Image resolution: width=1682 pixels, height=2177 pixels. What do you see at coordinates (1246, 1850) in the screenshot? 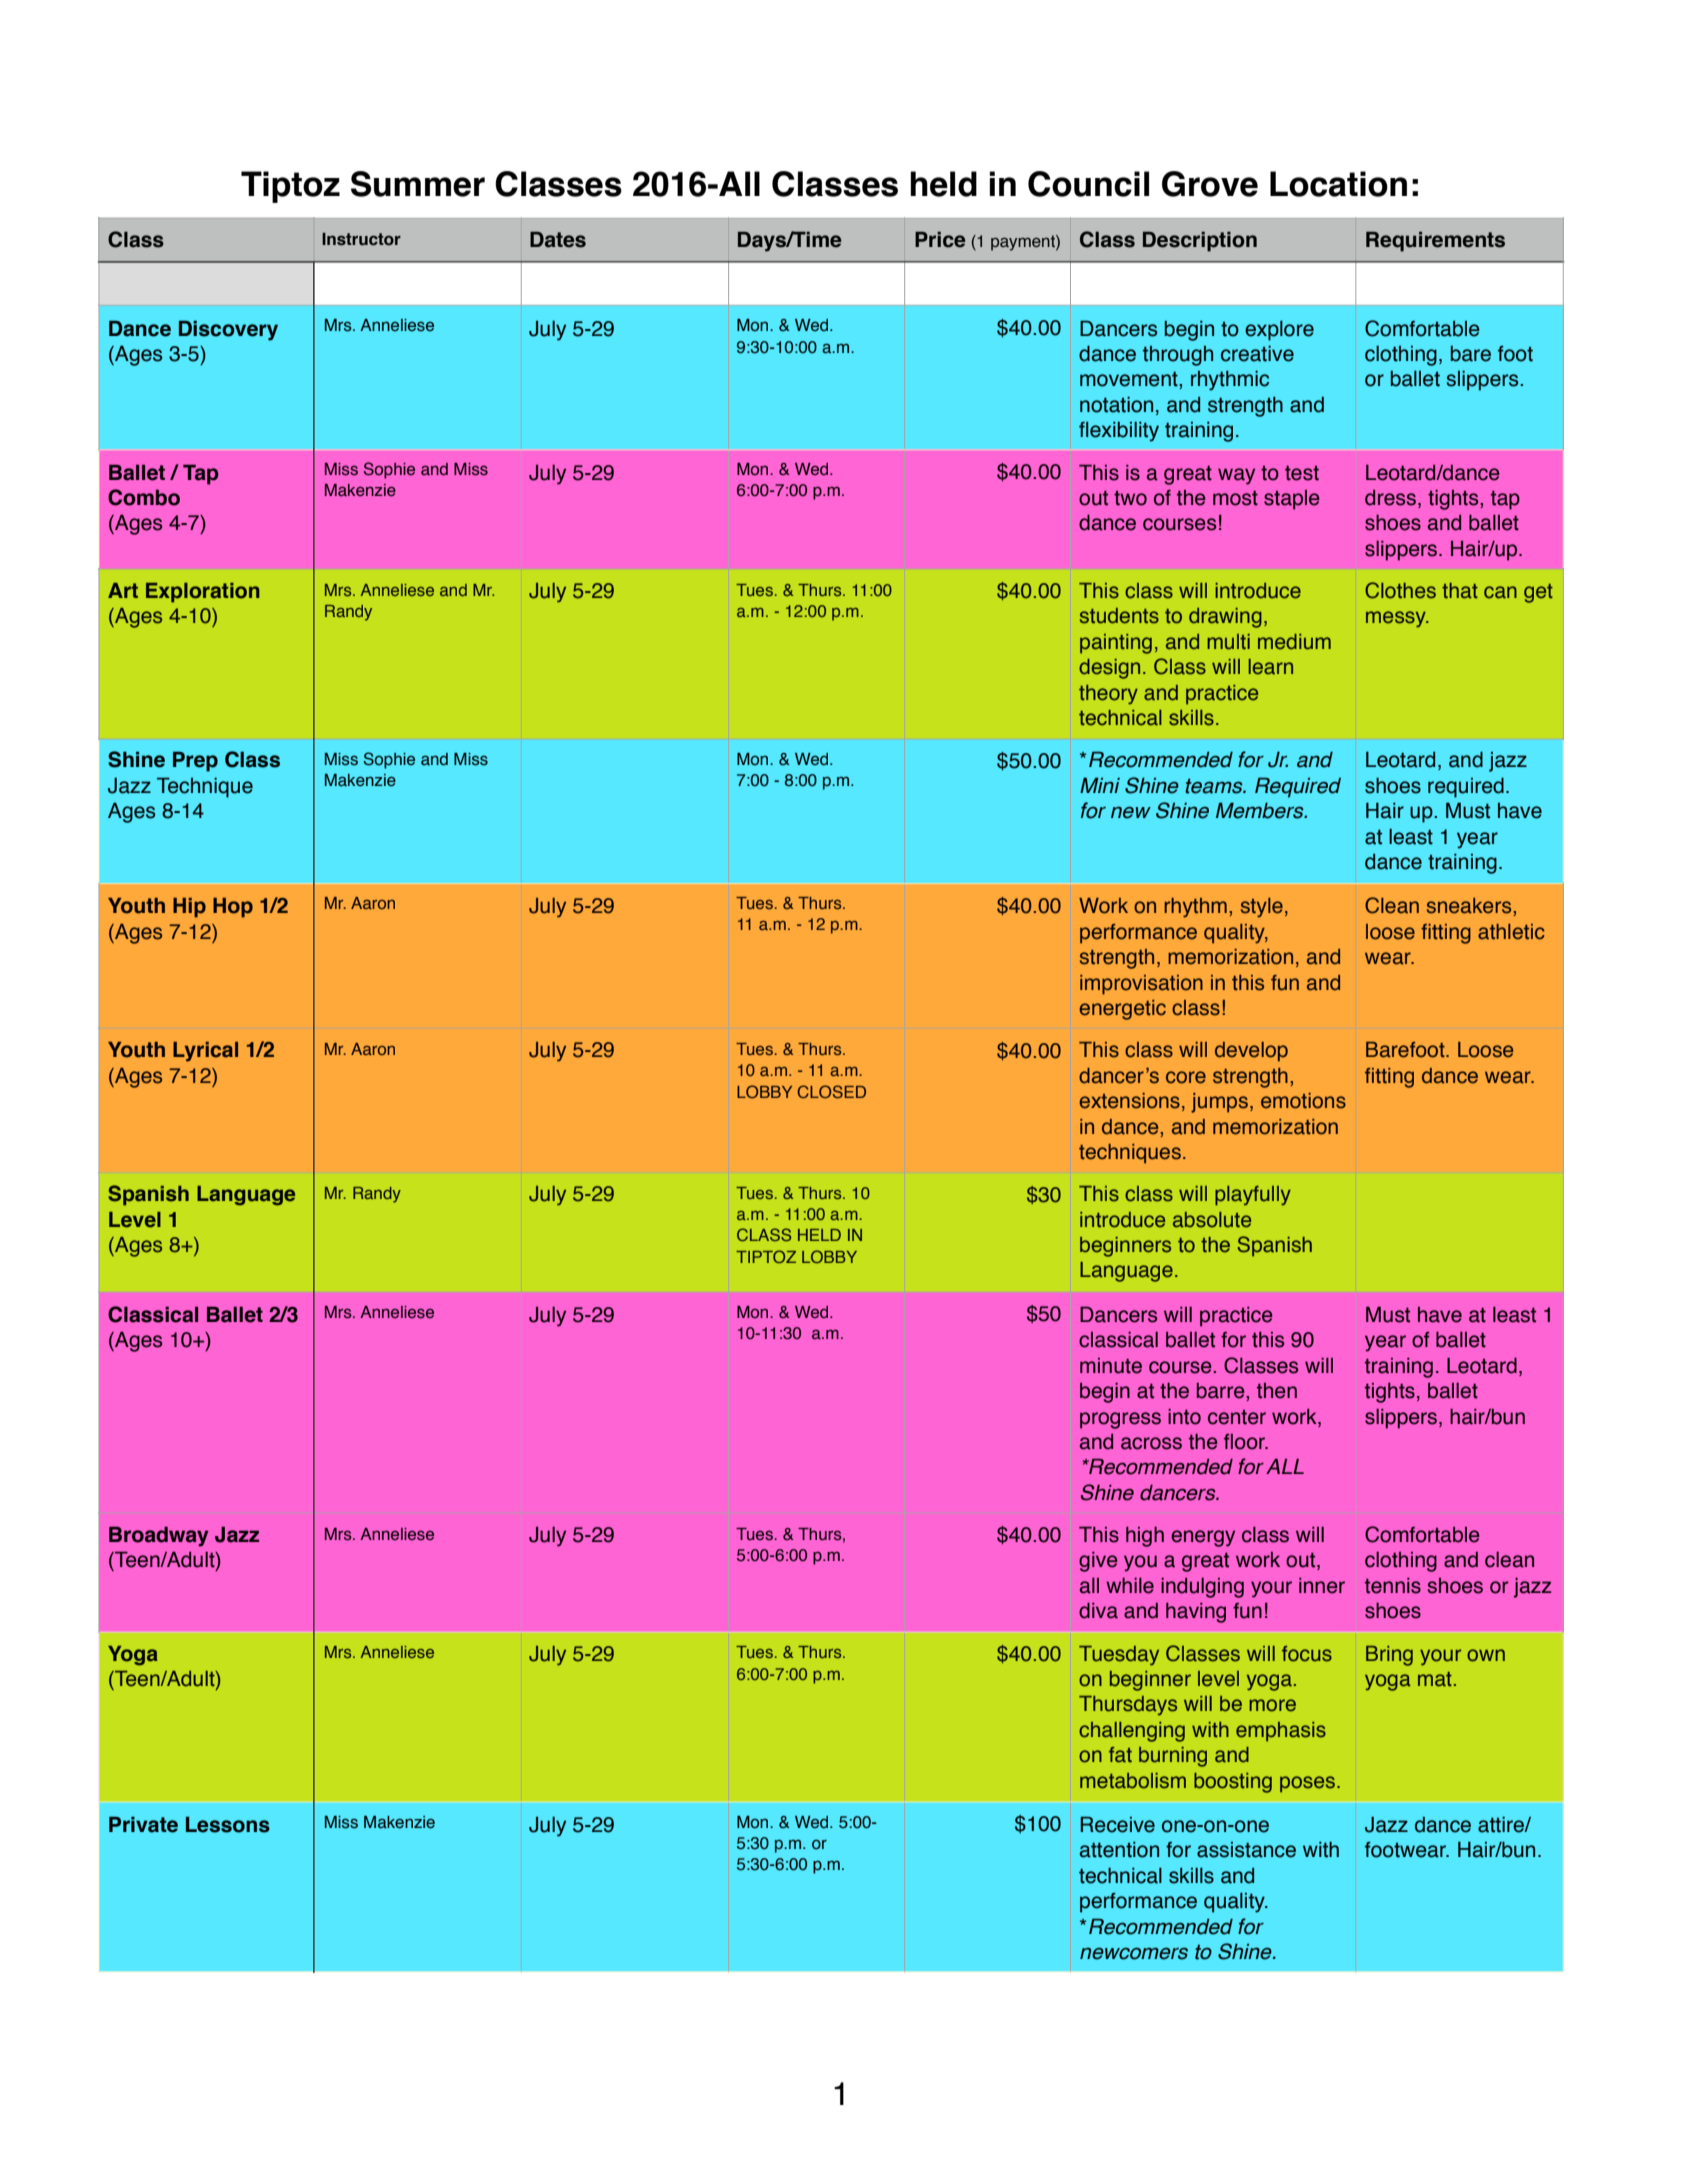
I see `assistance` at bounding box center [1246, 1850].
